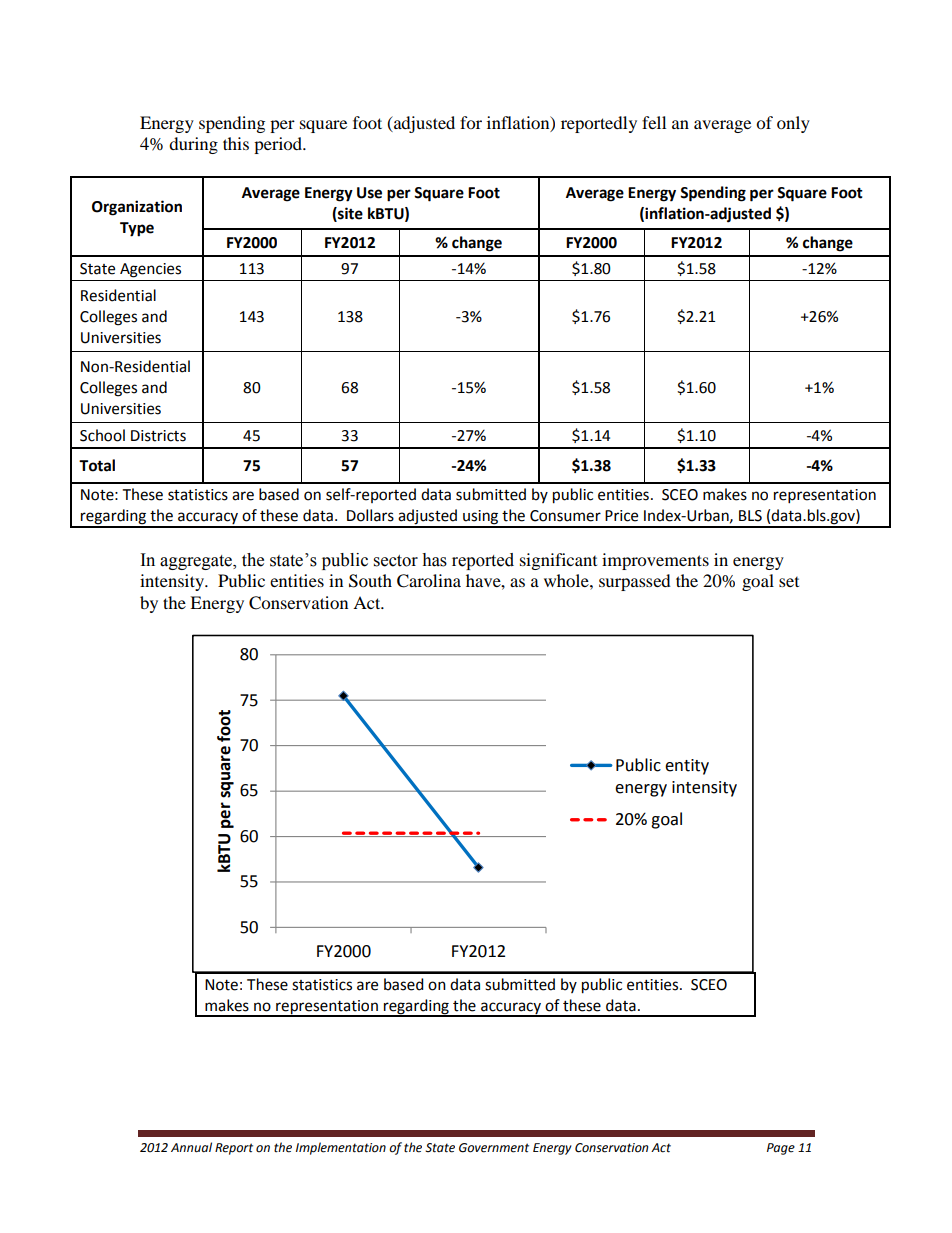 This screenshot has width=952, height=1233. What do you see at coordinates (197, 562) in the screenshot?
I see `aggregate` at bounding box center [197, 562].
